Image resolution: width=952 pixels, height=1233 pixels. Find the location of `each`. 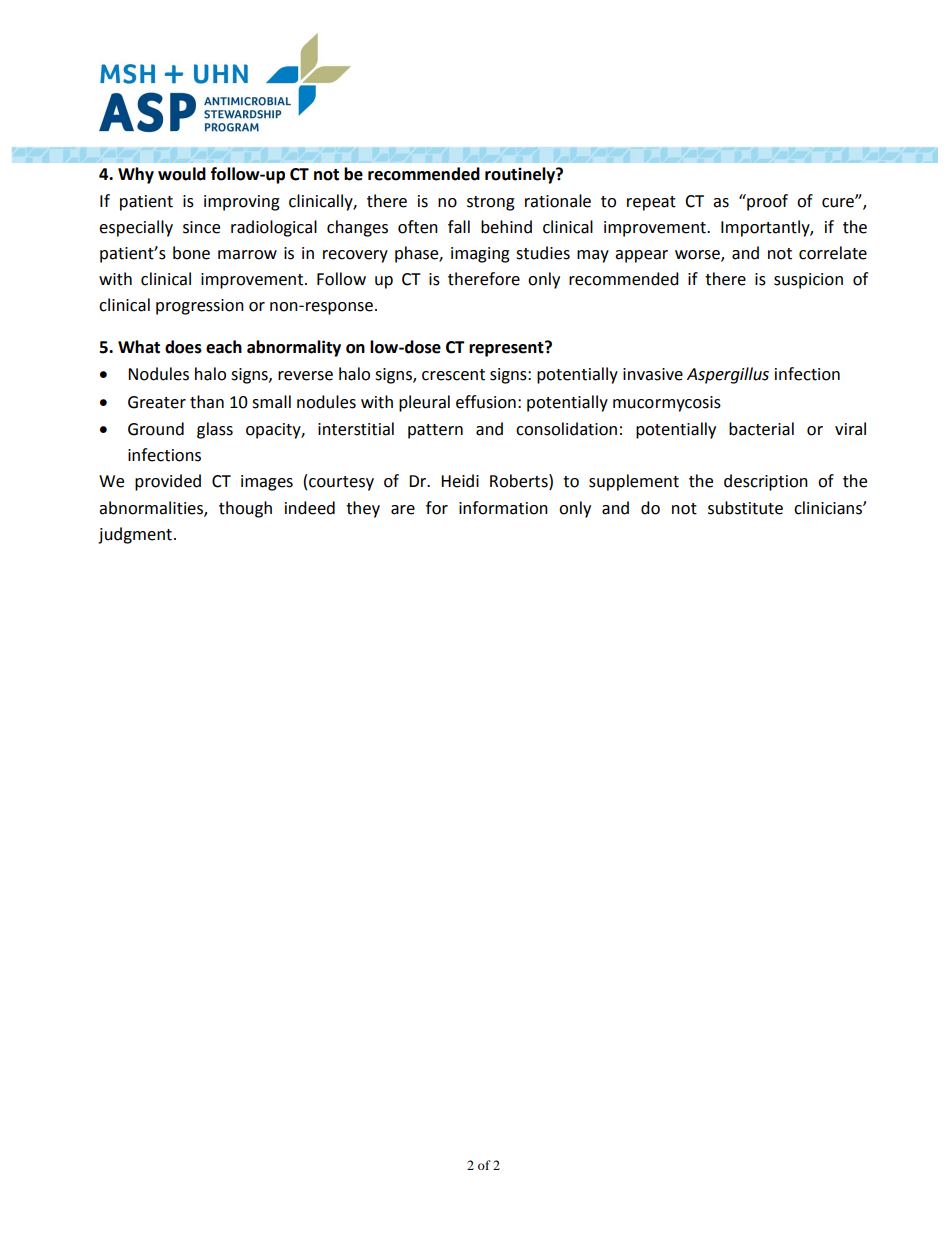

each is located at coordinates (224, 347).
